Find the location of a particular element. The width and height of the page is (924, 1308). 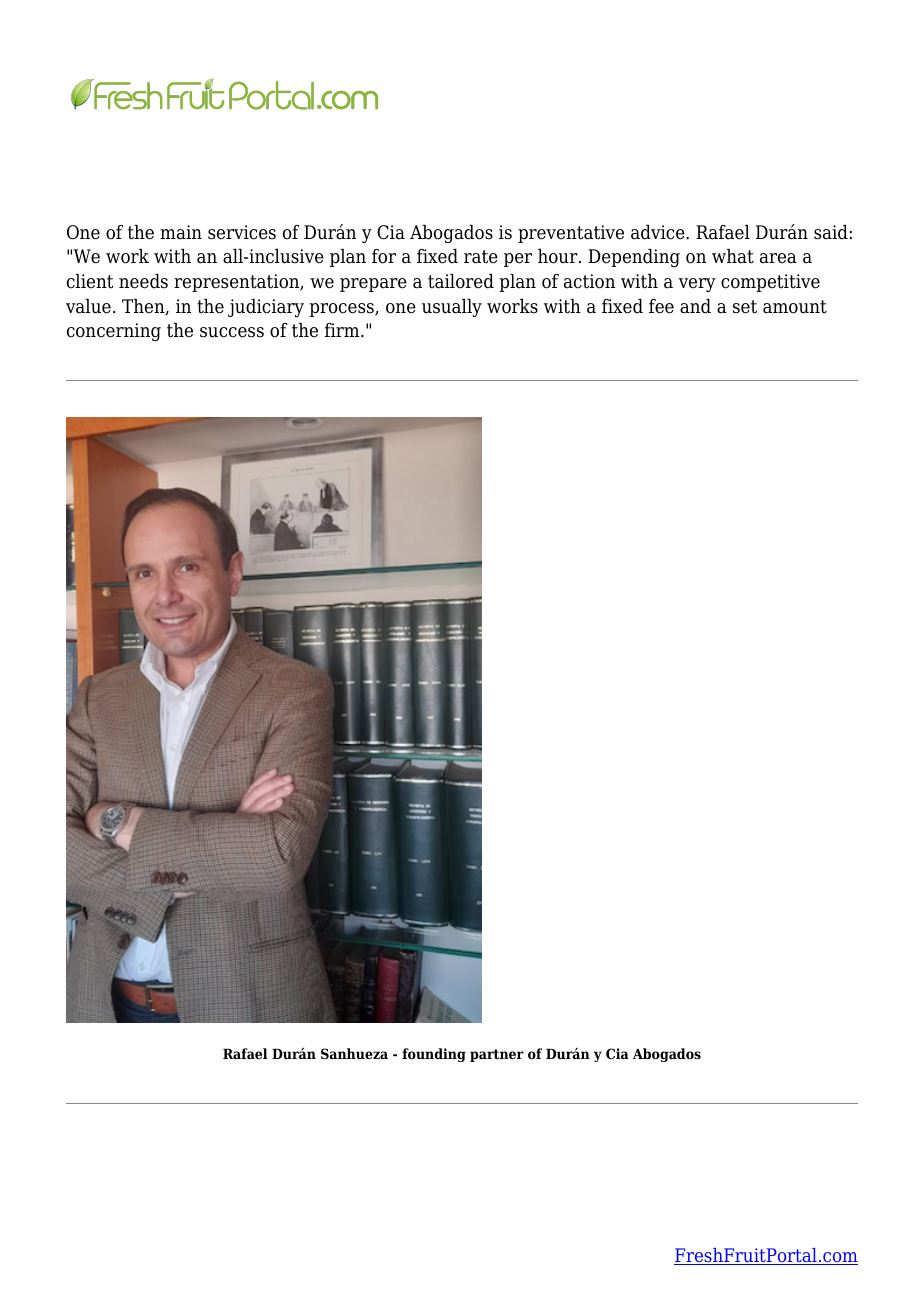

concerning is located at coordinates (114, 332).
